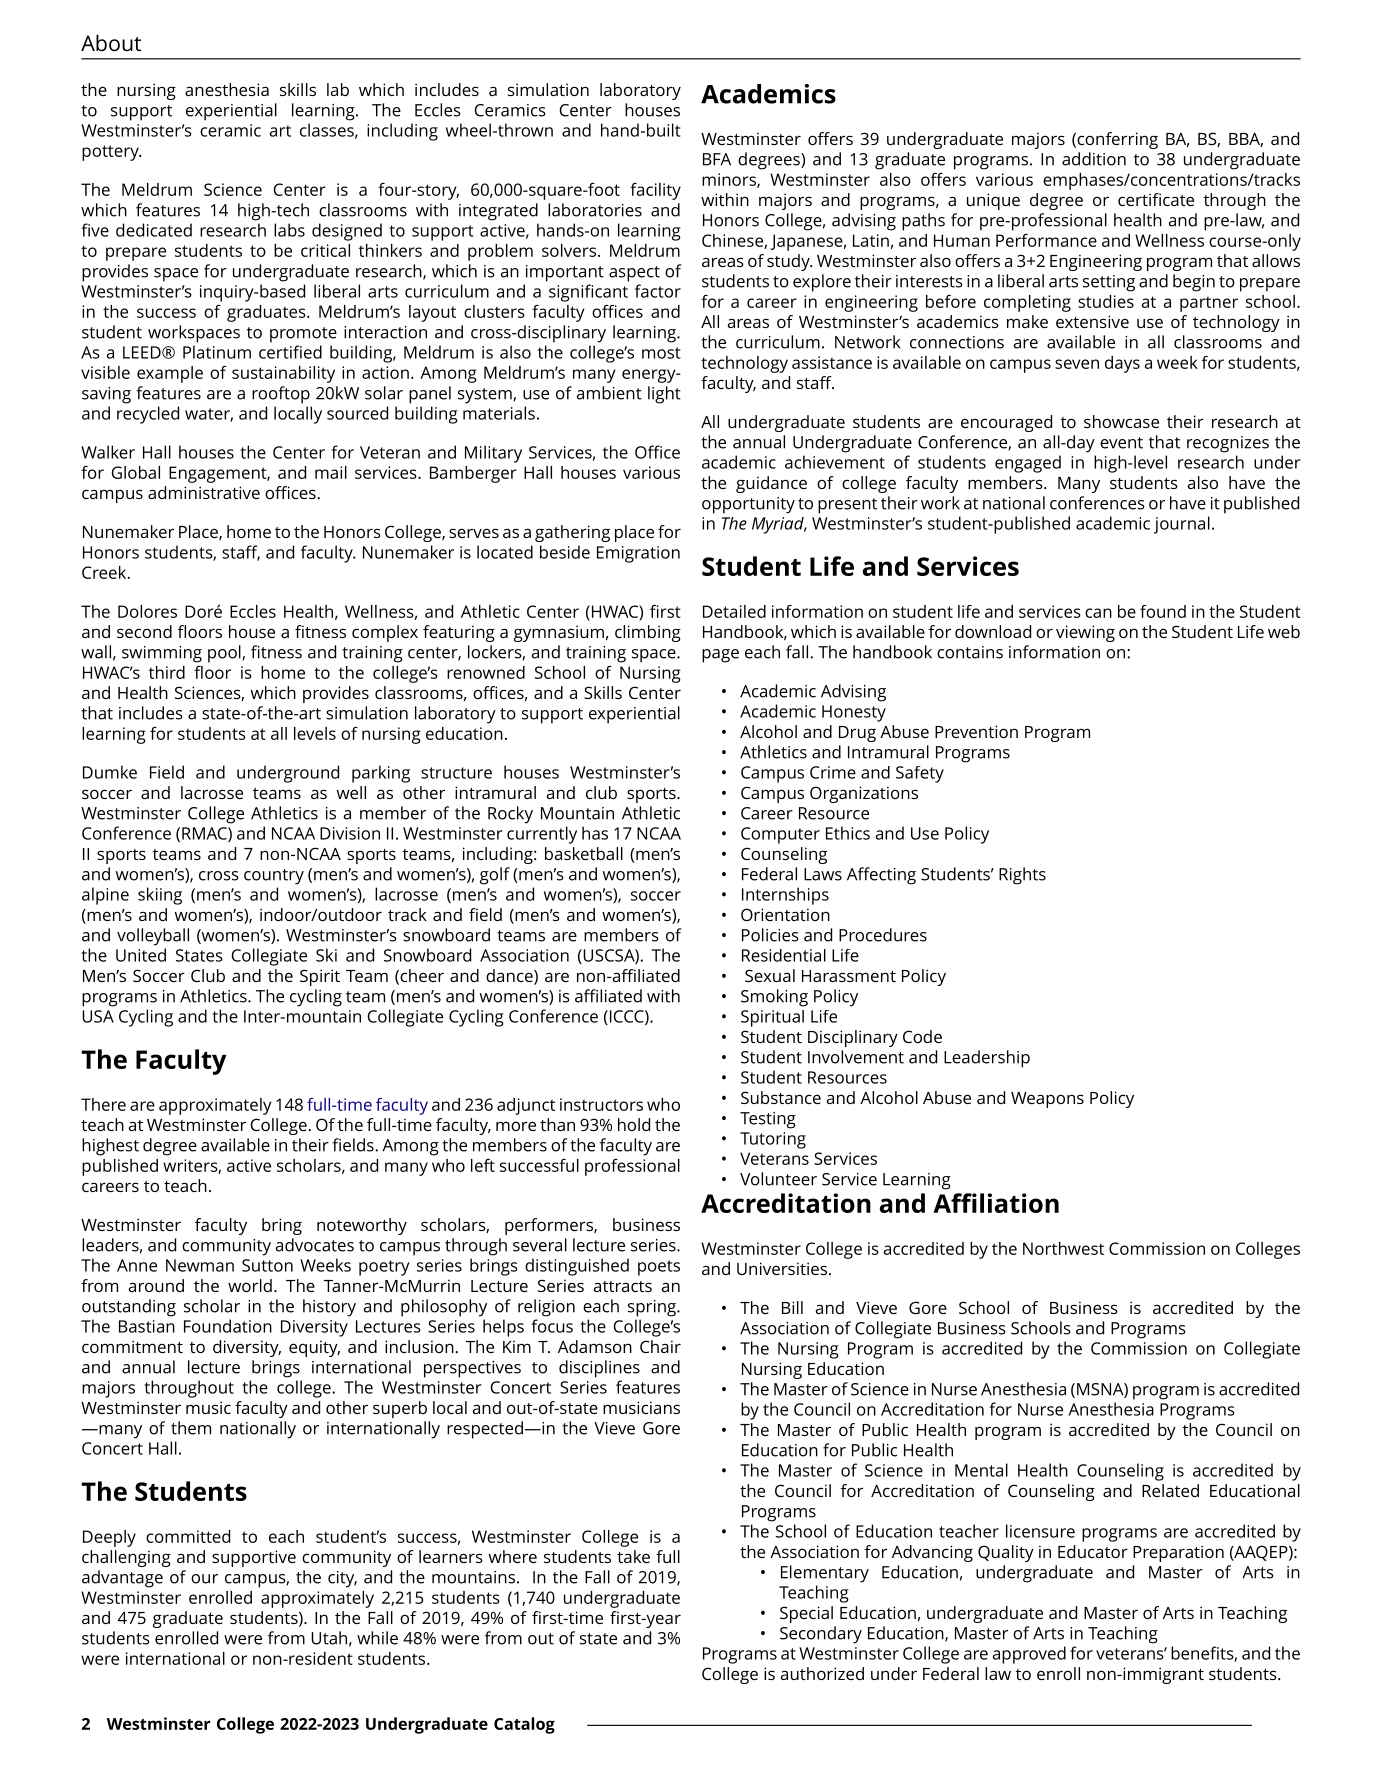 This screenshot has width=1382, height=1789. I want to click on addition, so click(1094, 159).
